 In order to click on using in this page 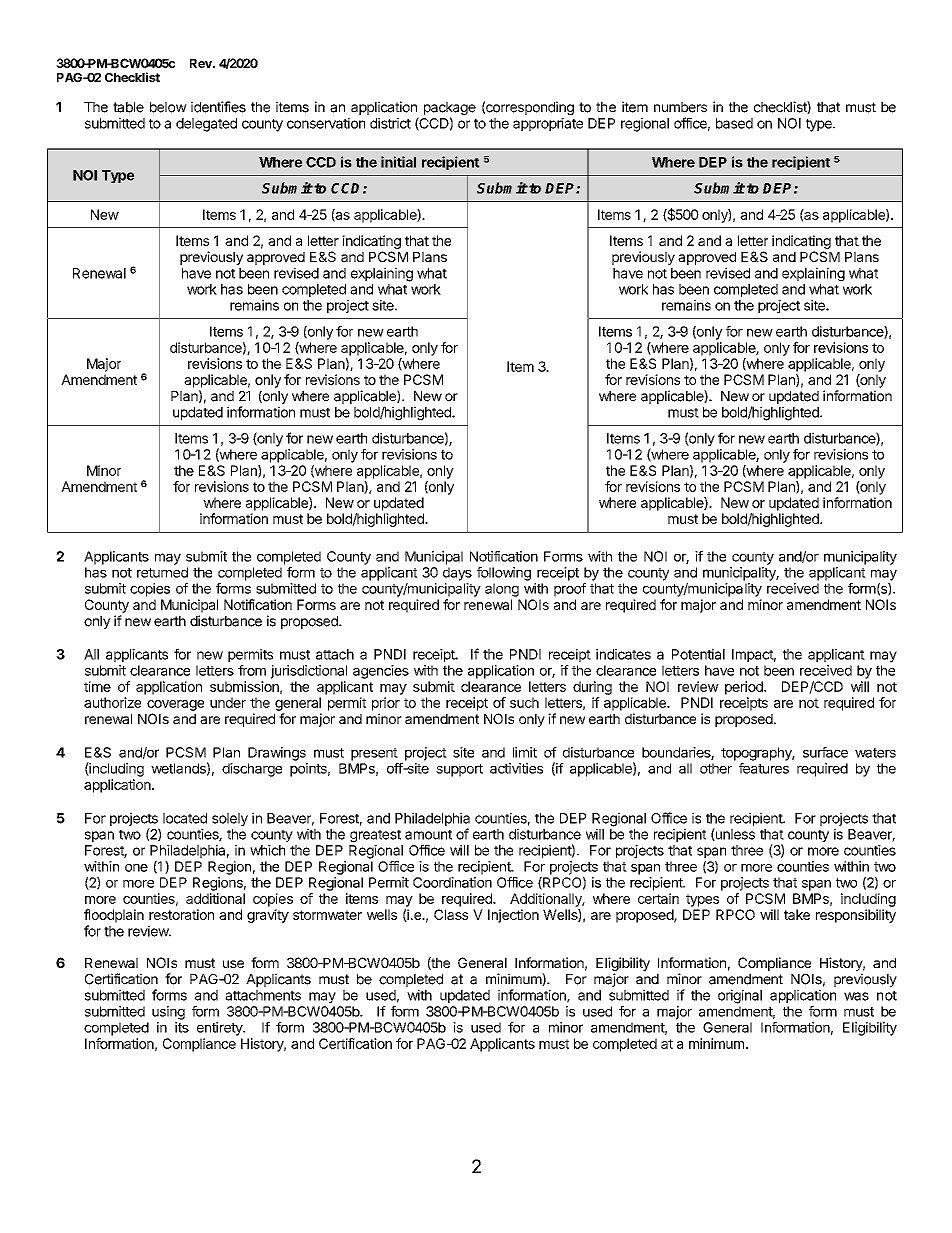, I will do `click(168, 1013)`.
